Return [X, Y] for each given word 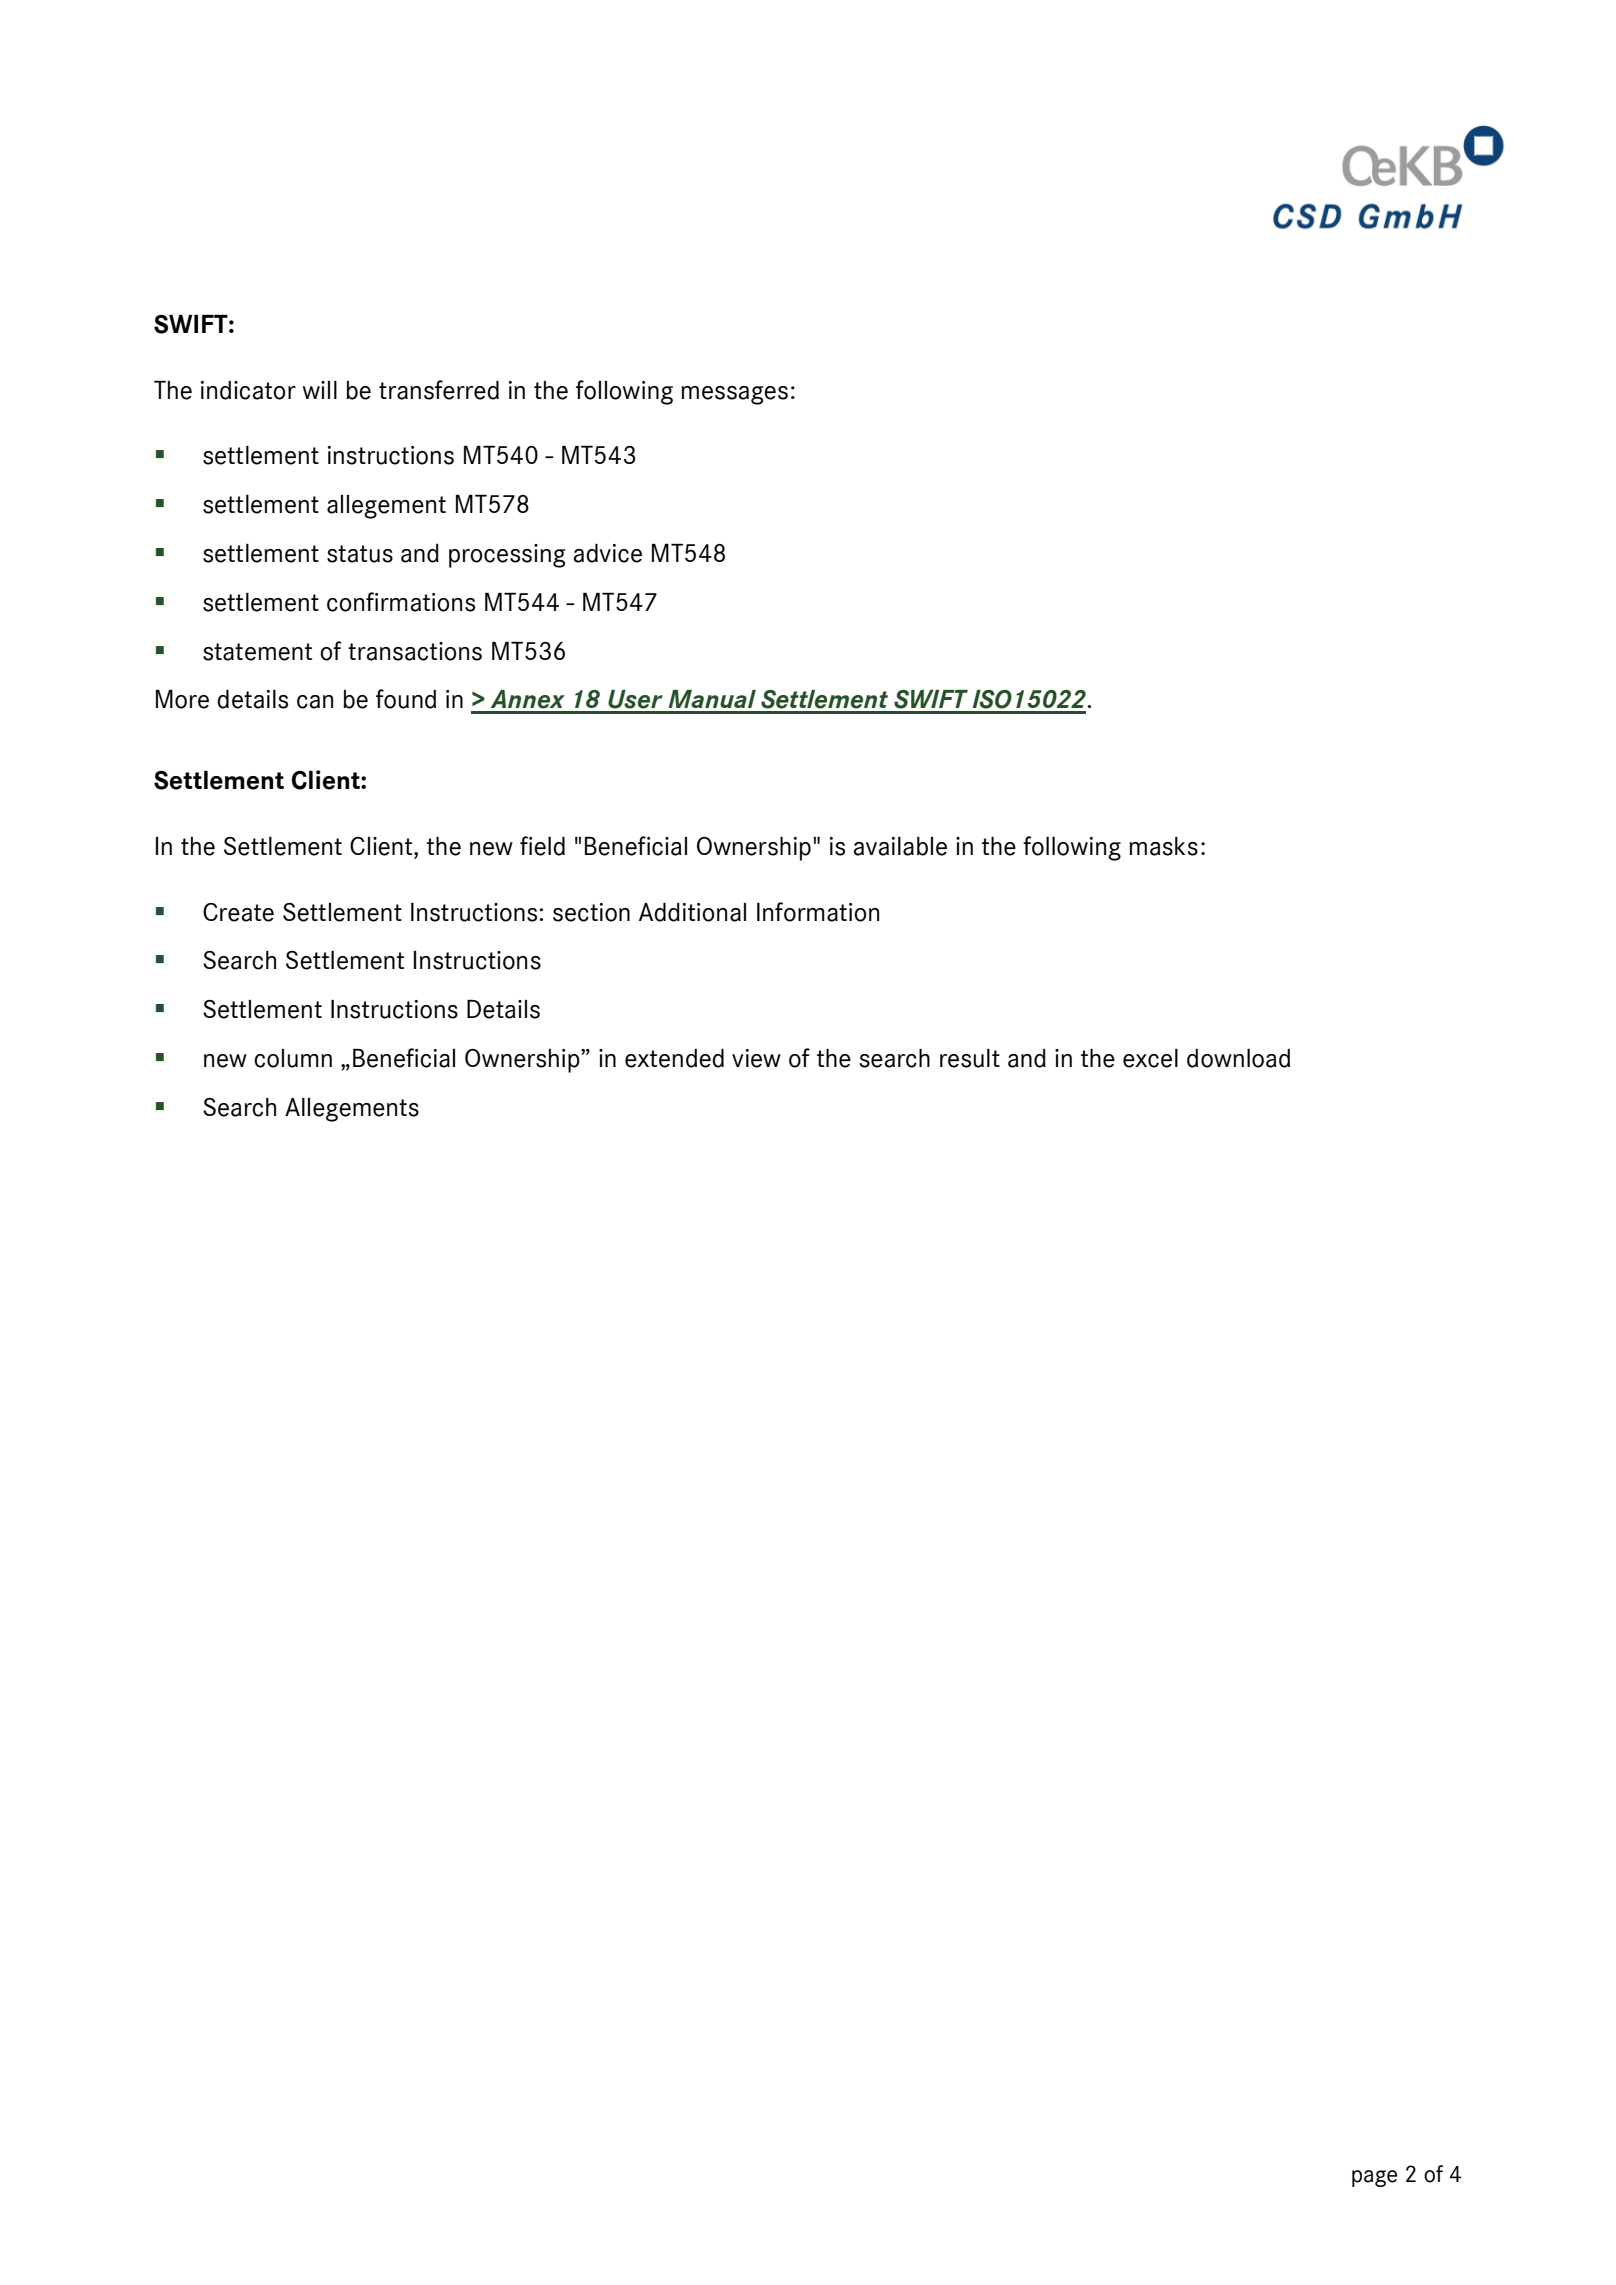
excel [1150, 1058]
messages [734, 395]
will [320, 390]
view [756, 1058]
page [1374, 2178]
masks [1163, 846]
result [970, 1058]
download [1238, 1058]
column [293, 1058]
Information [818, 912]
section [591, 912]
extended [674, 1058]
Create [238, 912]
